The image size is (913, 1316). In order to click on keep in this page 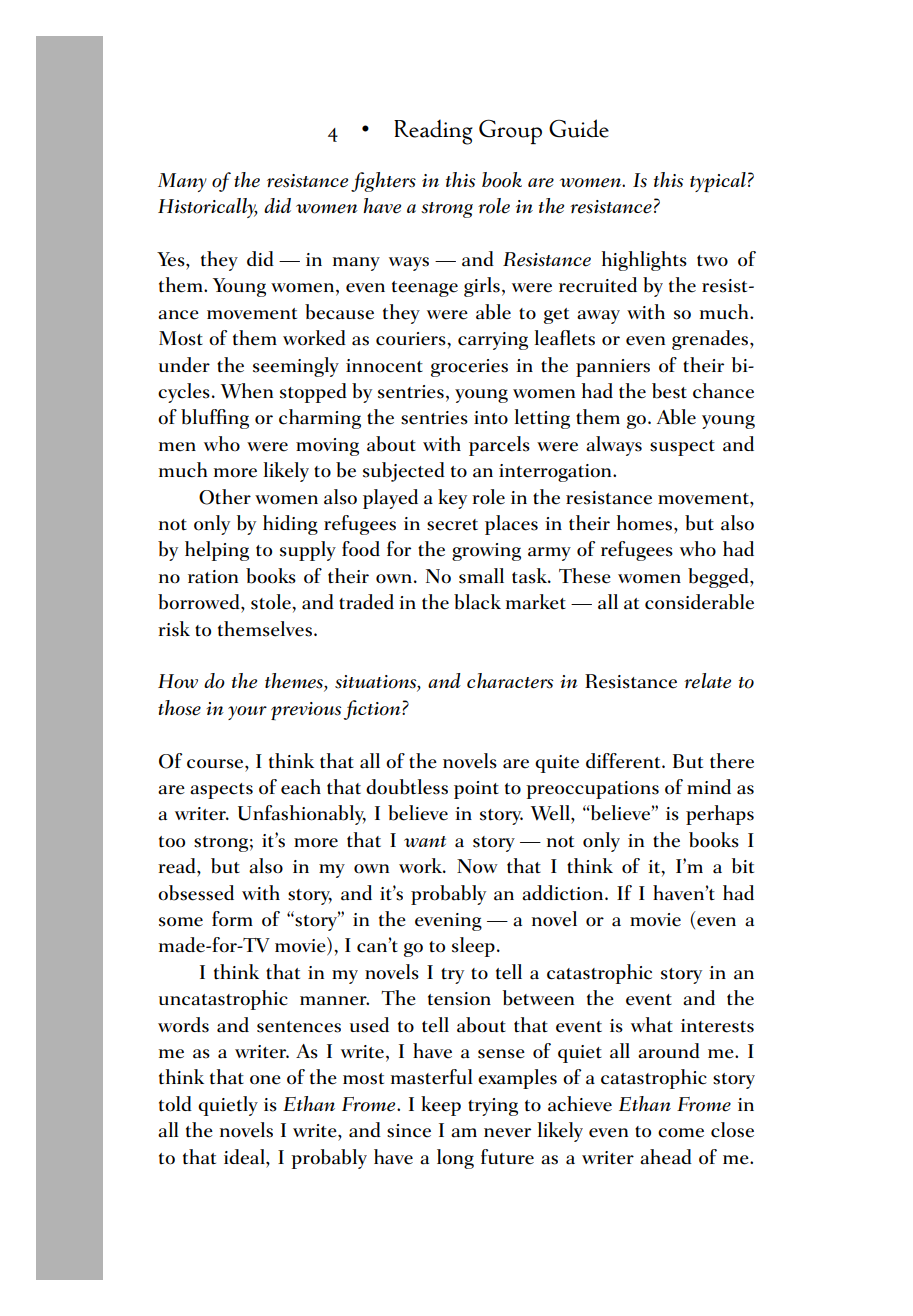, I will do `click(441, 1106)`.
